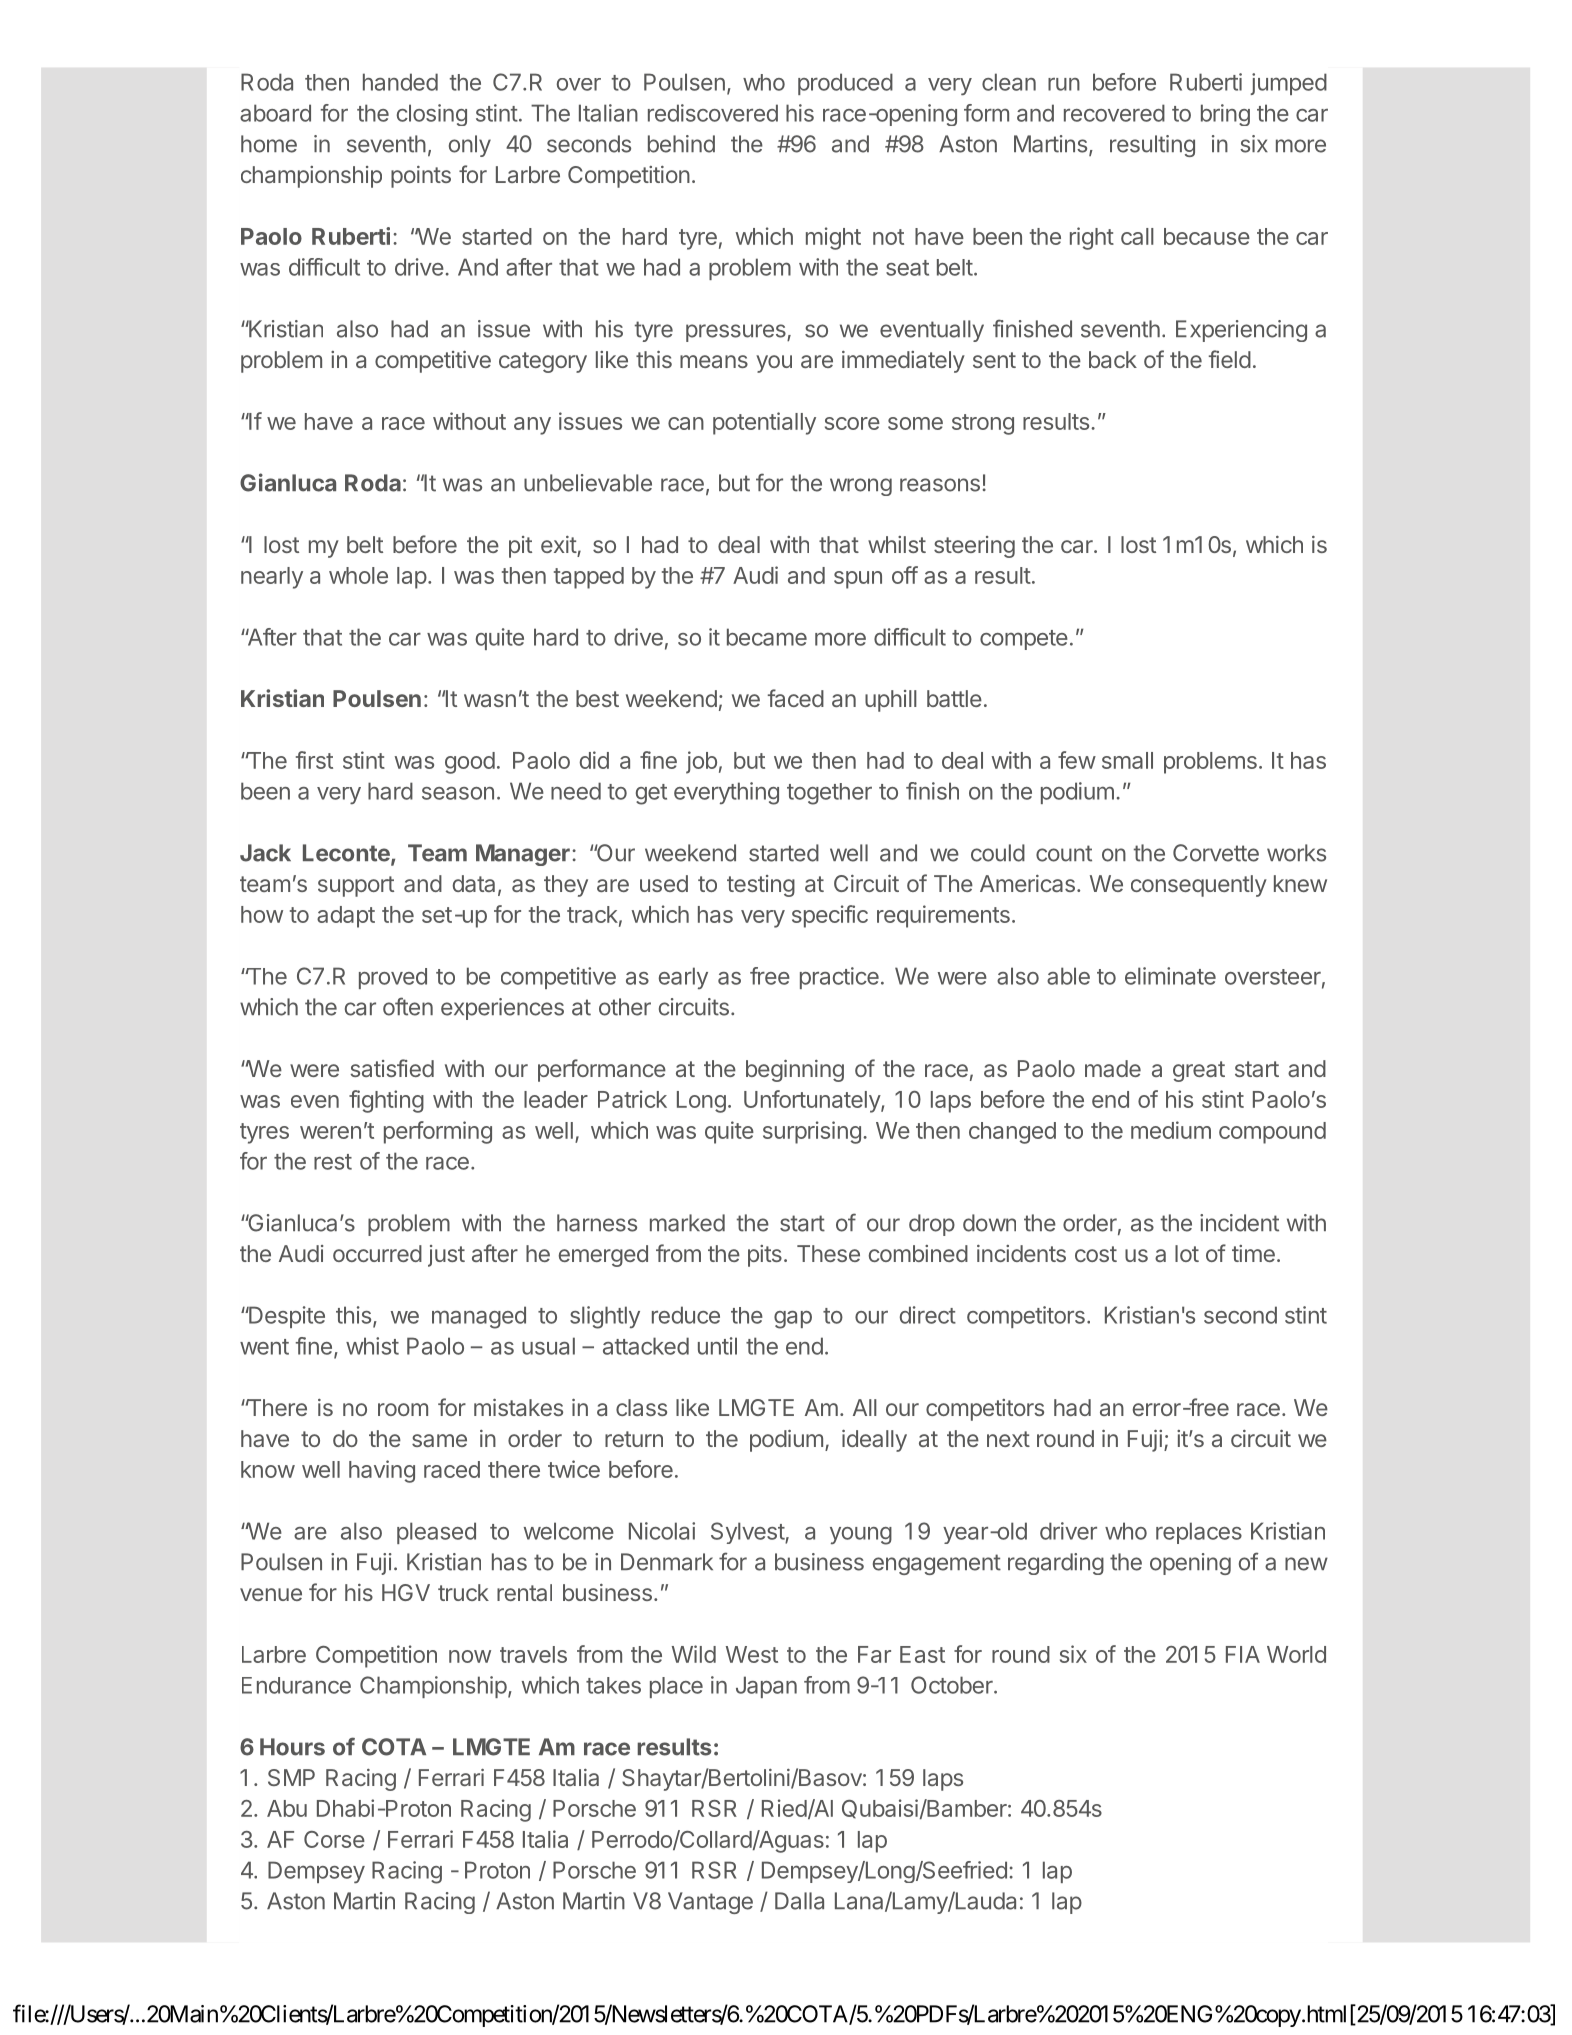  What do you see at coordinates (1225, 115) in the page?
I see `bring` at bounding box center [1225, 115].
